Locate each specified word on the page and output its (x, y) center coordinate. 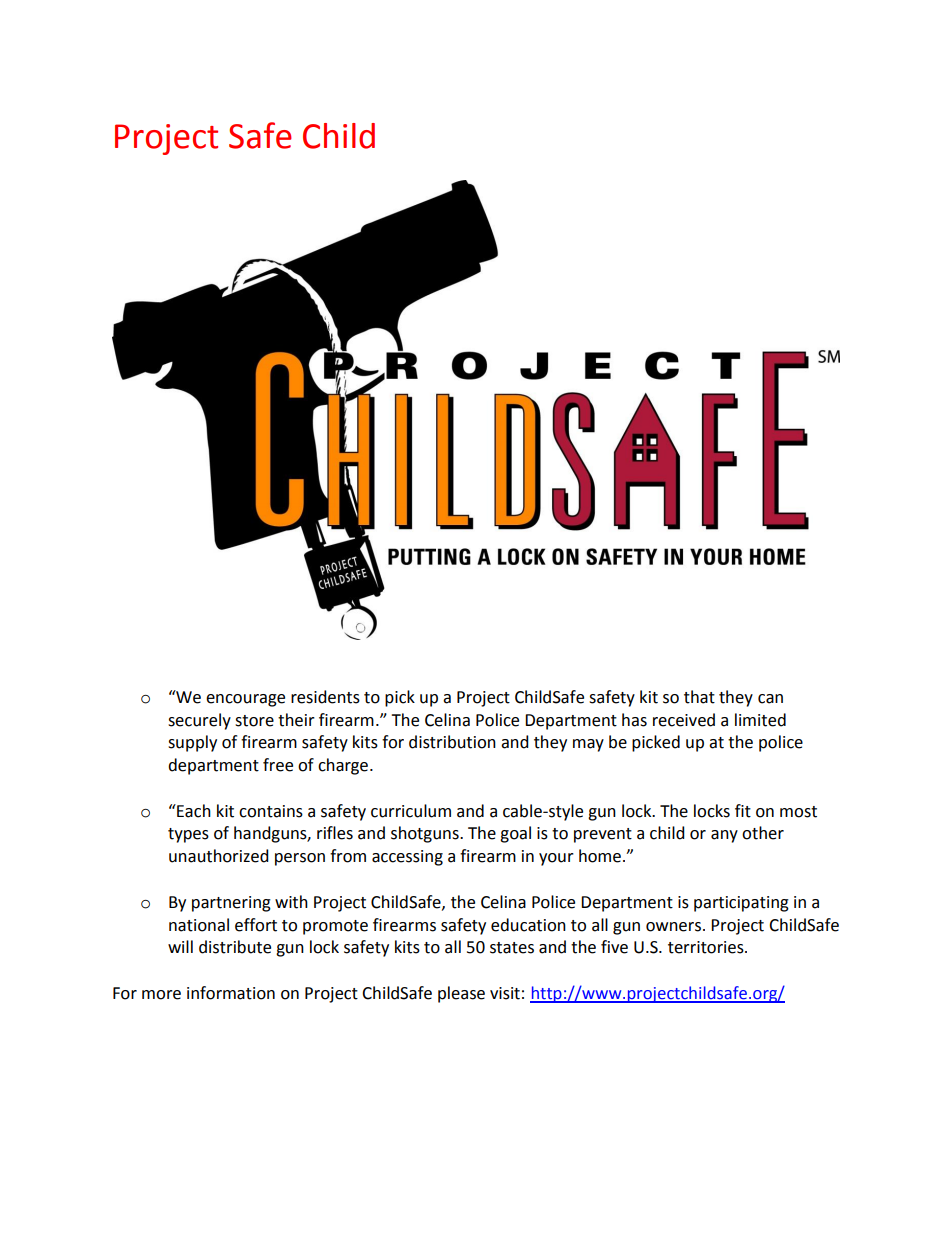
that (699, 697)
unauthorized (219, 856)
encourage (245, 700)
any (724, 836)
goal (515, 834)
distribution (452, 742)
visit (505, 993)
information (231, 993)
